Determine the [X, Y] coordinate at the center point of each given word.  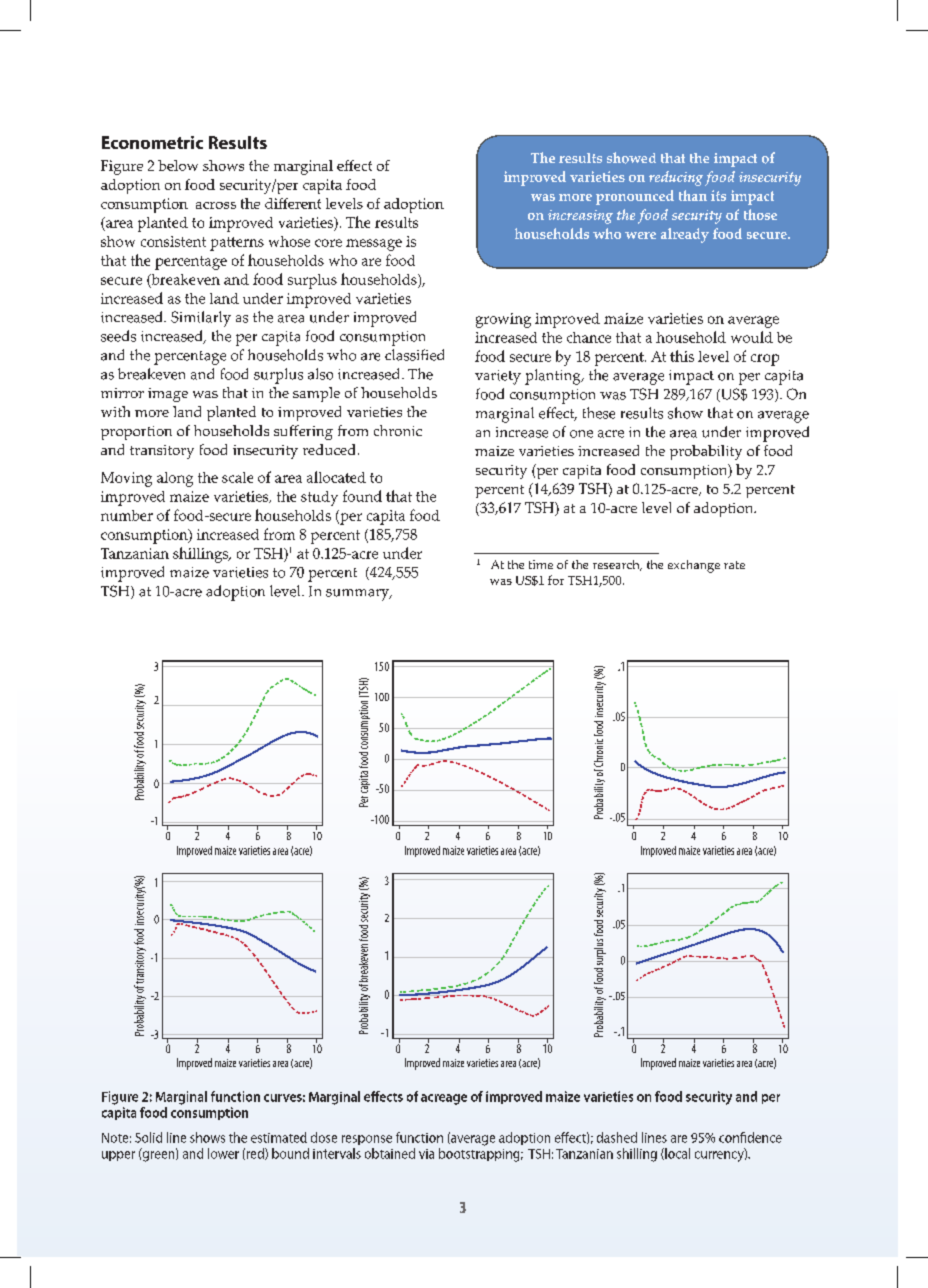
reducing [676, 178]
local [676, 1154]
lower [223, 1153]
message [374, 245]
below [178, 165]
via [426, 1154]
